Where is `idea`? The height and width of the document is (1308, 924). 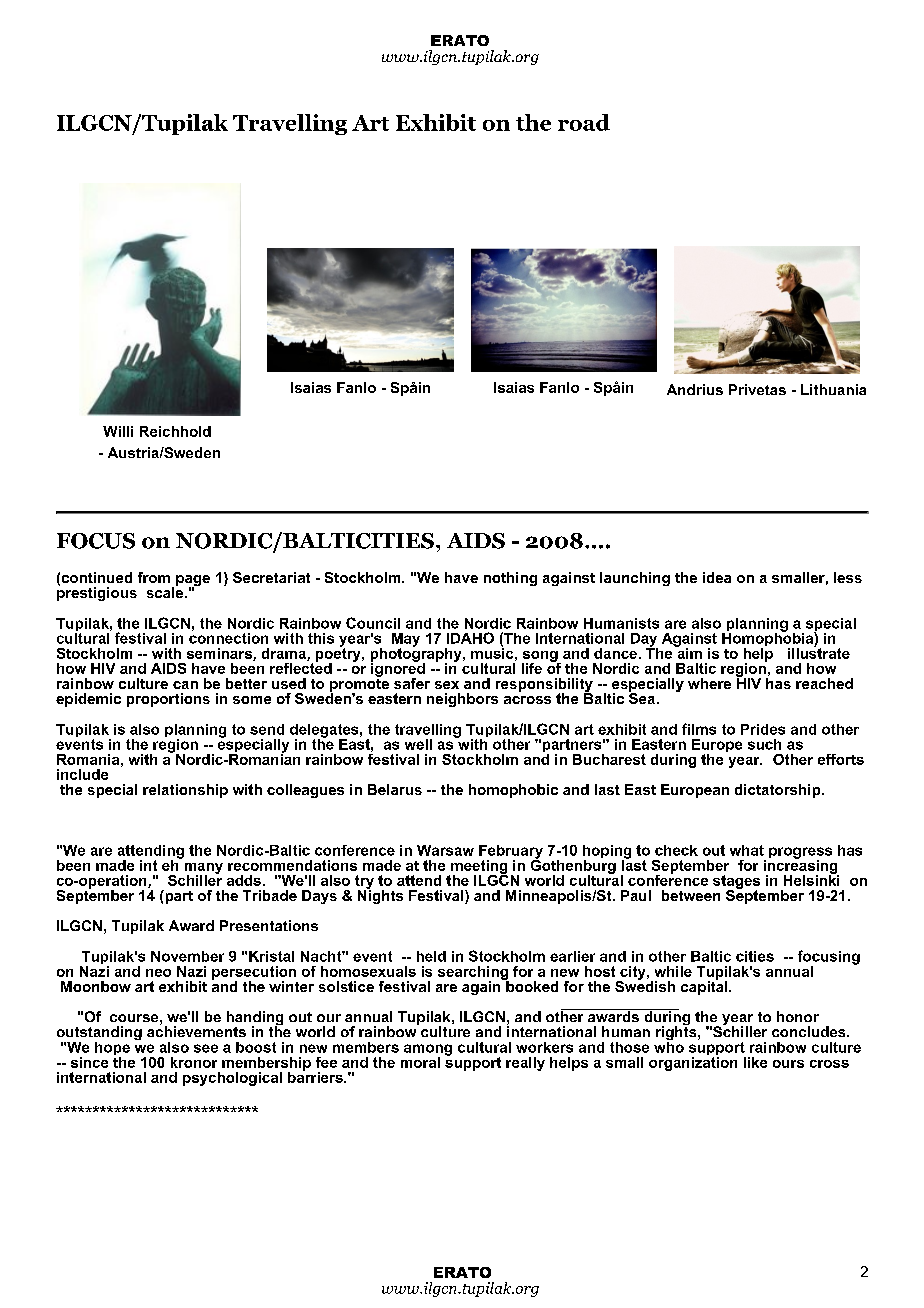
idea is located at coordinates (717, 577).
